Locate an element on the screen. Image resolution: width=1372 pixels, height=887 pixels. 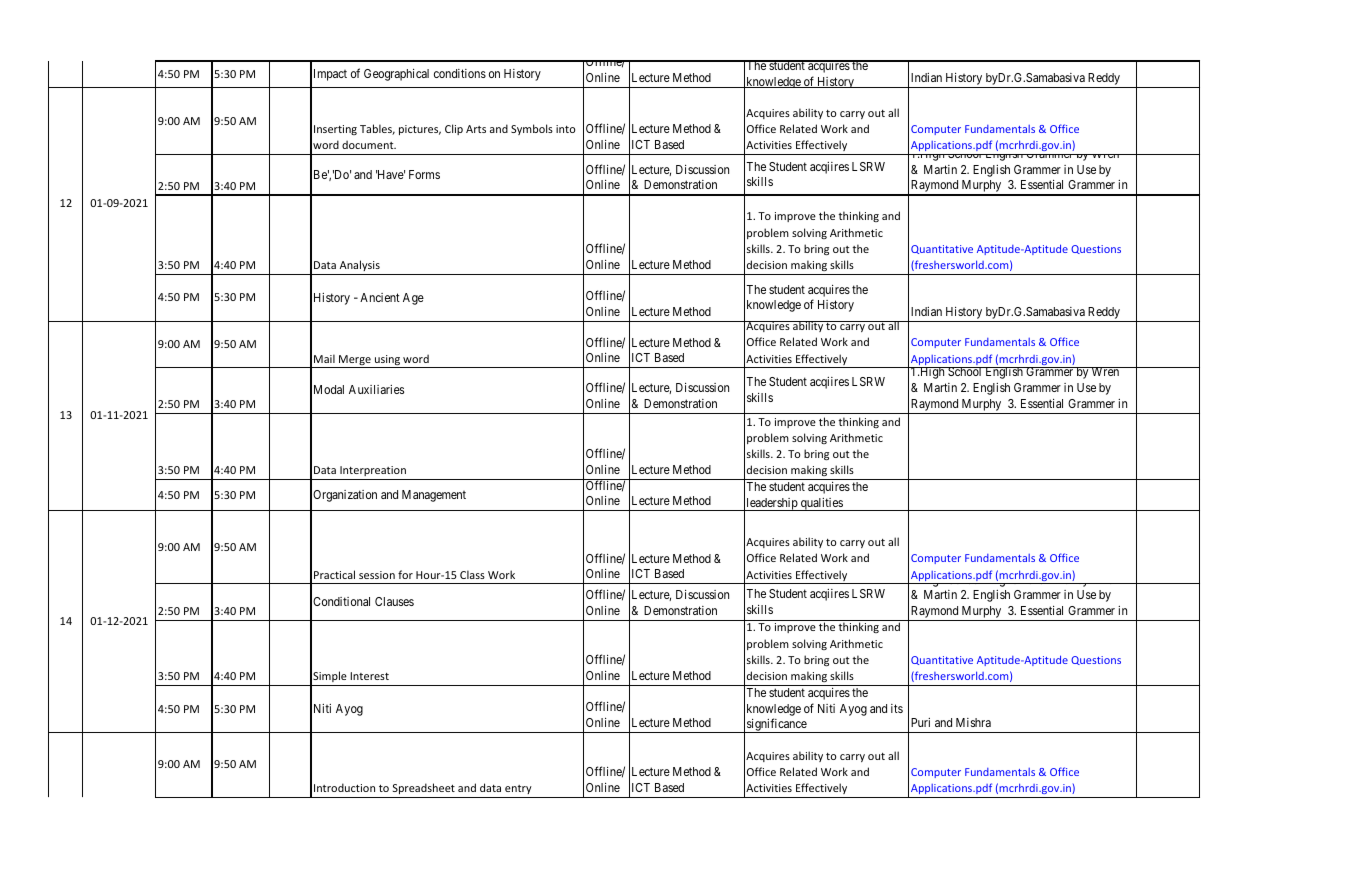
its is located at coordinates (897, 708).
